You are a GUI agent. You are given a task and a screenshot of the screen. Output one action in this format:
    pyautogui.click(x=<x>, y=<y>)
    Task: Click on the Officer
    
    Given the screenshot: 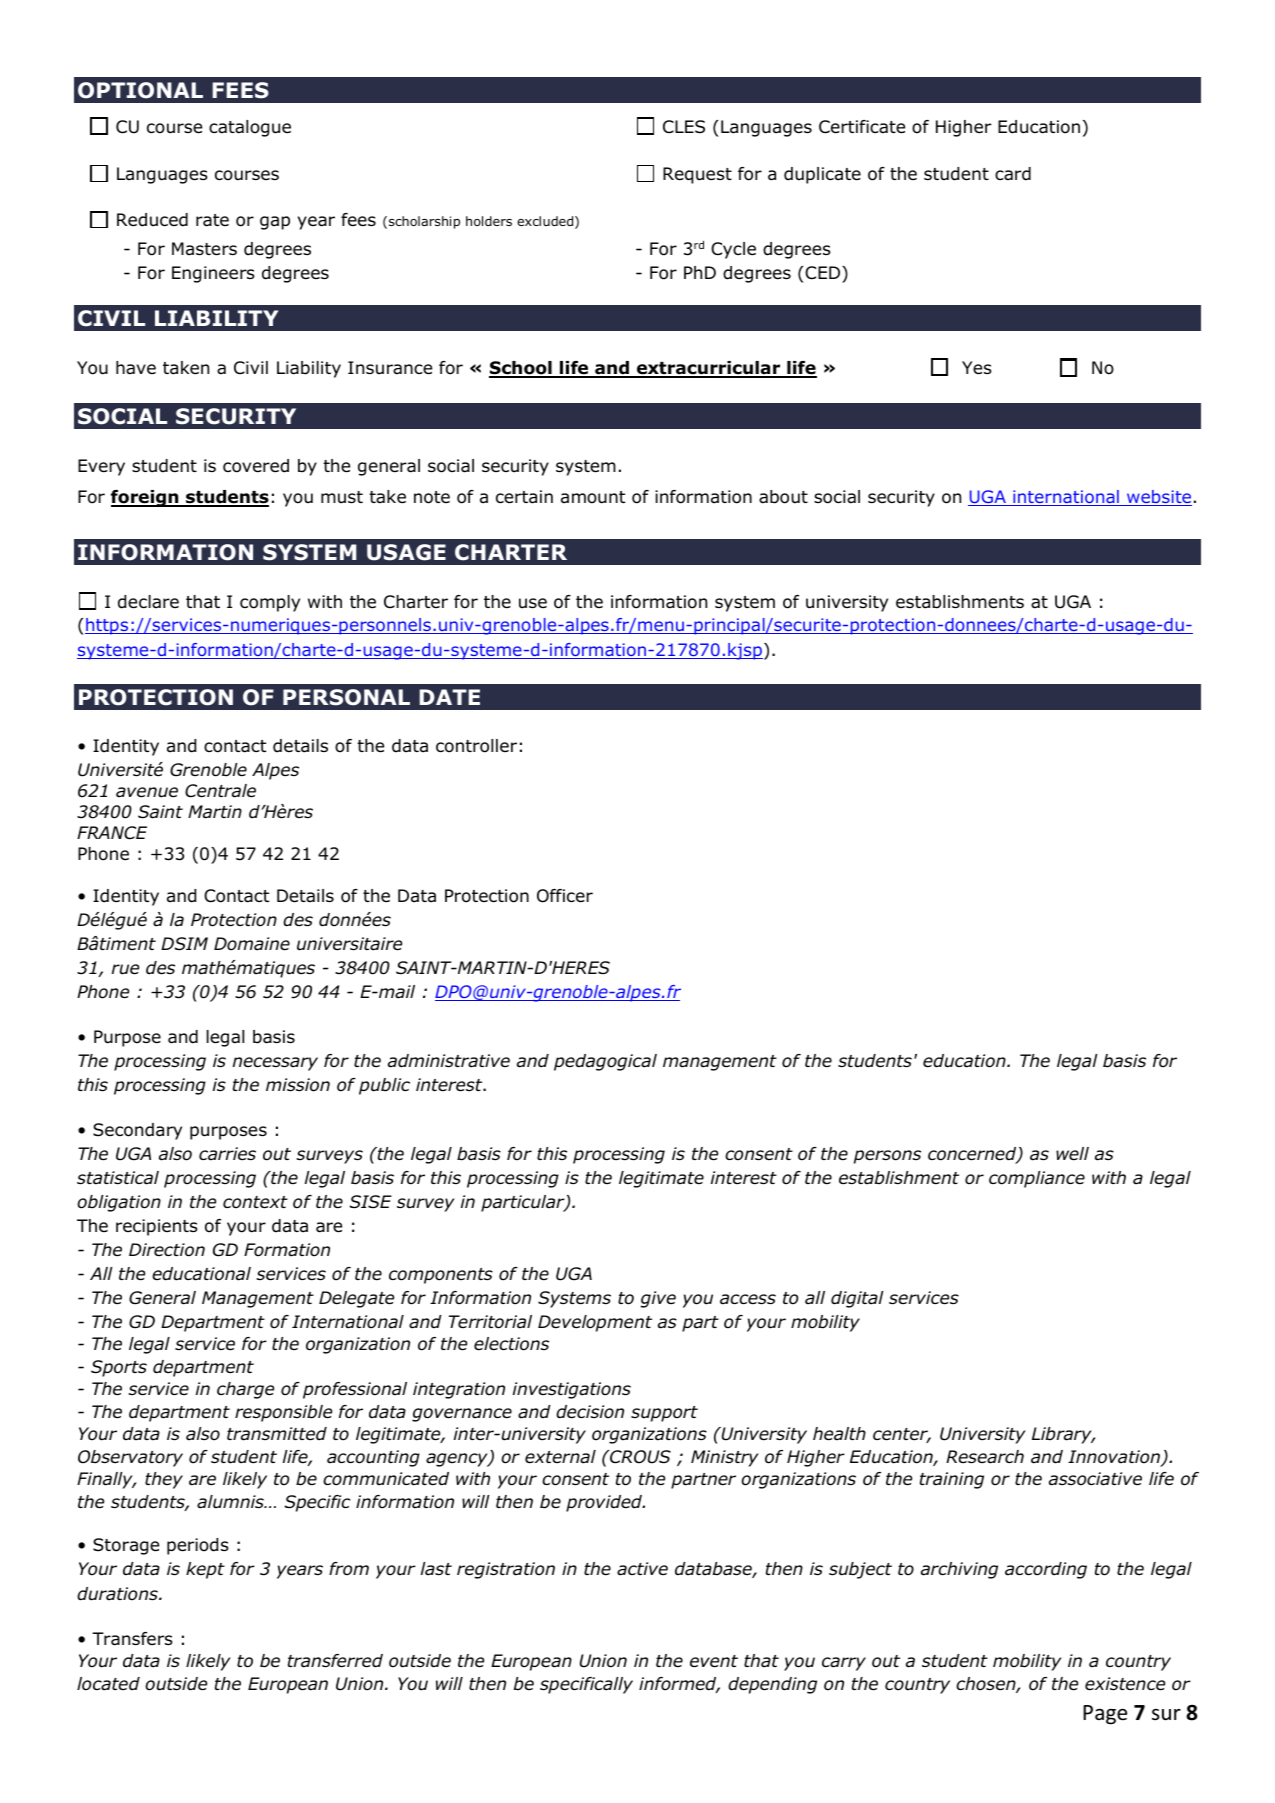 What is the action you would take?
    pyautogui.click(x=565, y=896)
